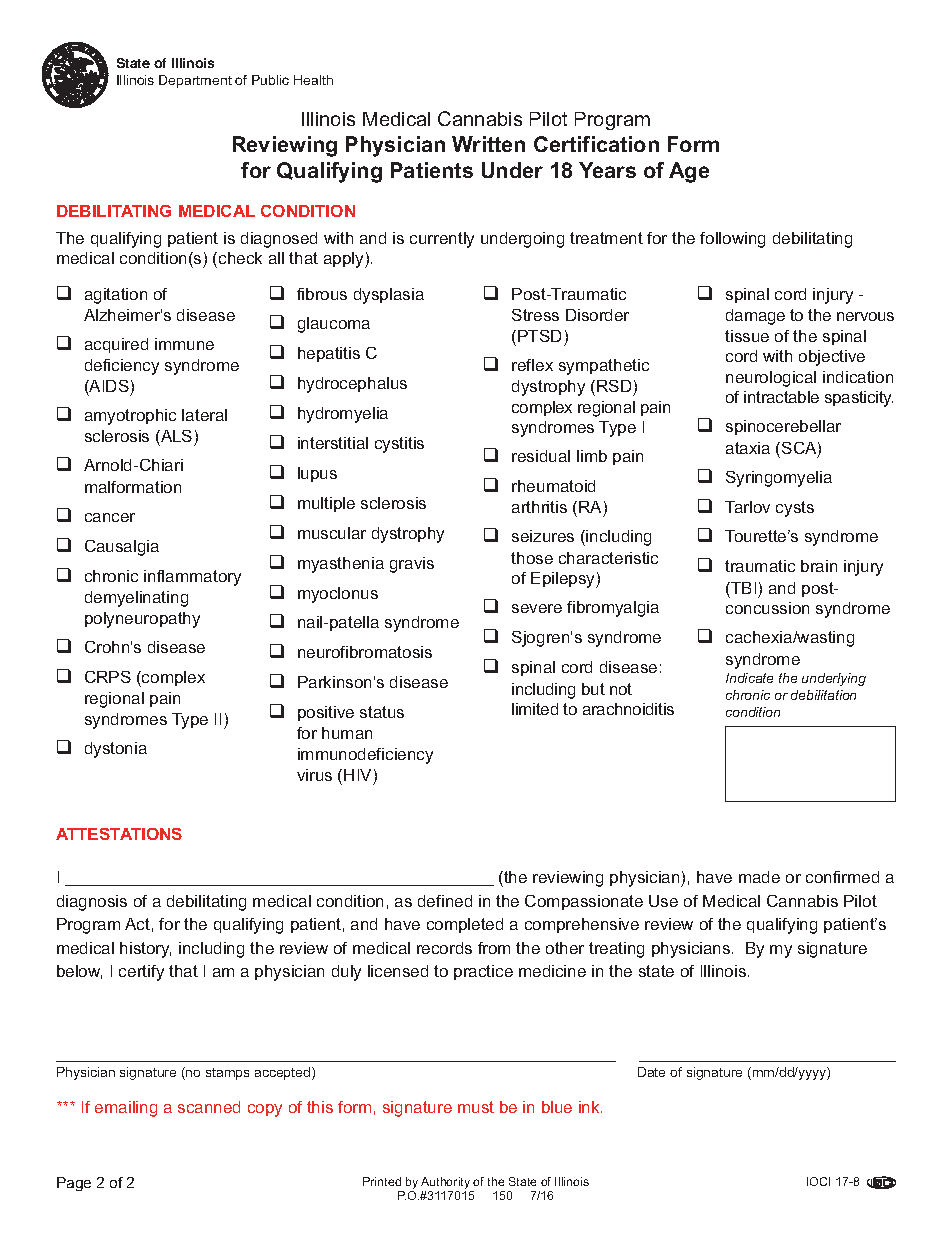  What do you see at coordinates (445, 901) in the document?
I see `defined` at bounding box center [445, 901].
